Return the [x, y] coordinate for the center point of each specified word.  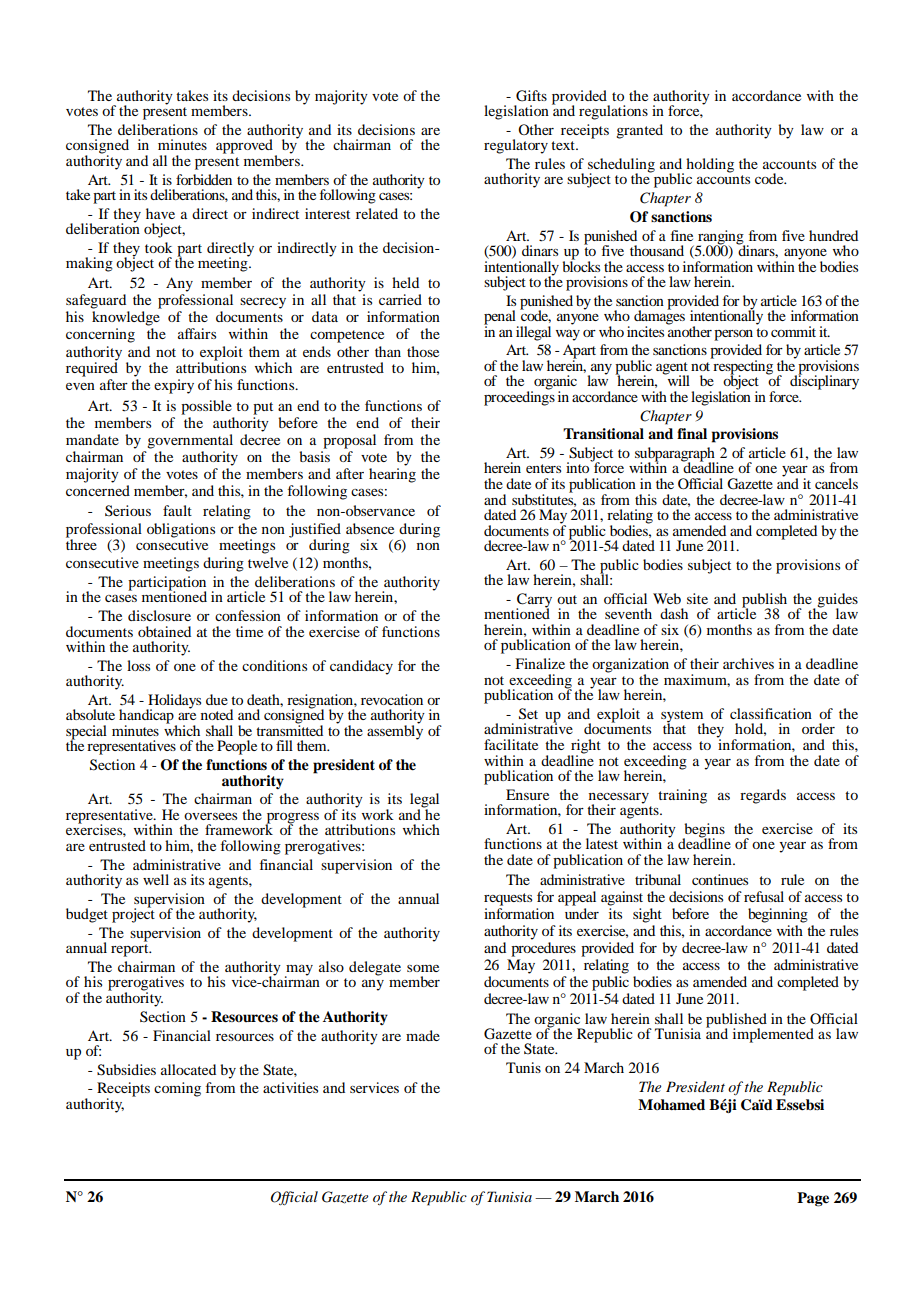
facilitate [511, 744]
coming [177, 1089]
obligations [181, 531]
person [733, 335]
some [423, 968]
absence [370, 528]
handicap [147, 717]
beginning [778, 915]
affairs [197, 333]
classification [771, 713]
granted [639, 131]
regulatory [516, 146]
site [697, 598]
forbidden [204, 179]
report [131, 950]
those [423, 351]
